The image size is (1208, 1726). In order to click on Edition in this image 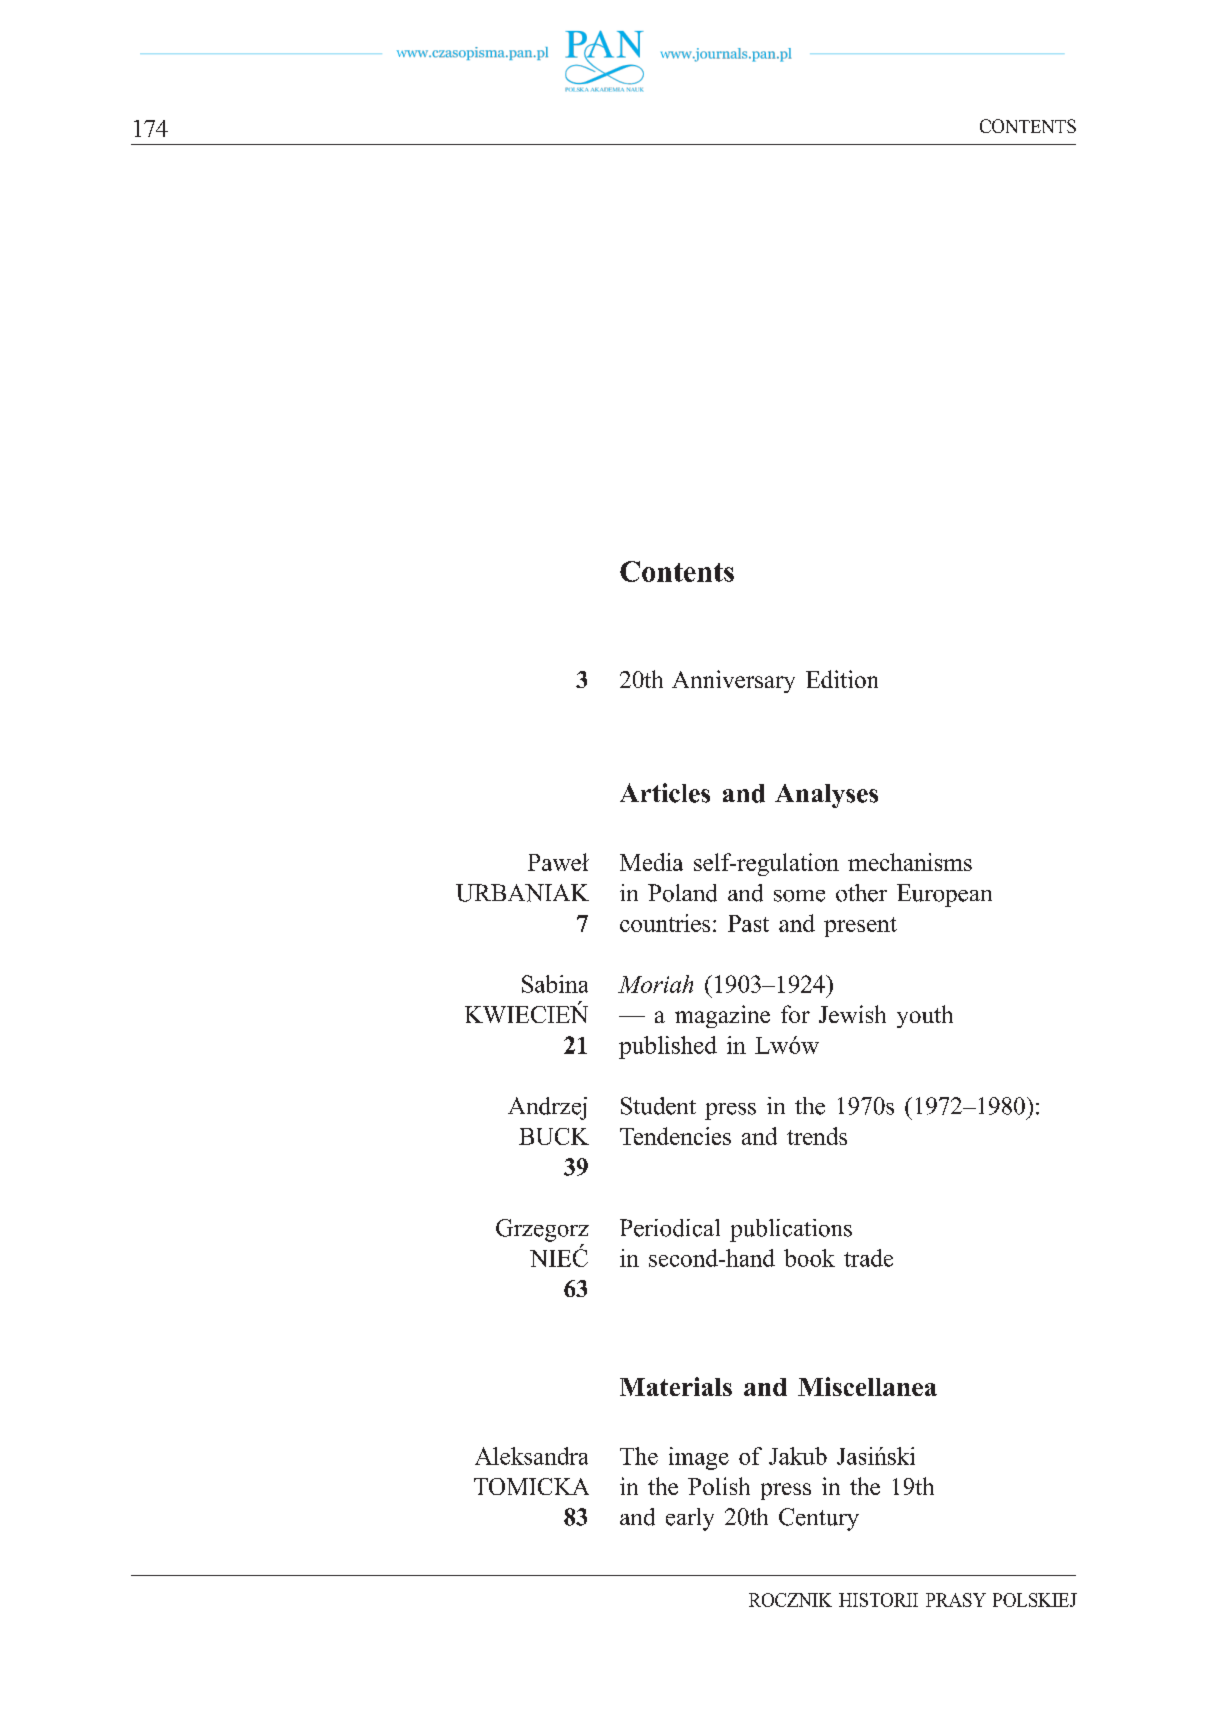, I will do `click(842, 679)`.
